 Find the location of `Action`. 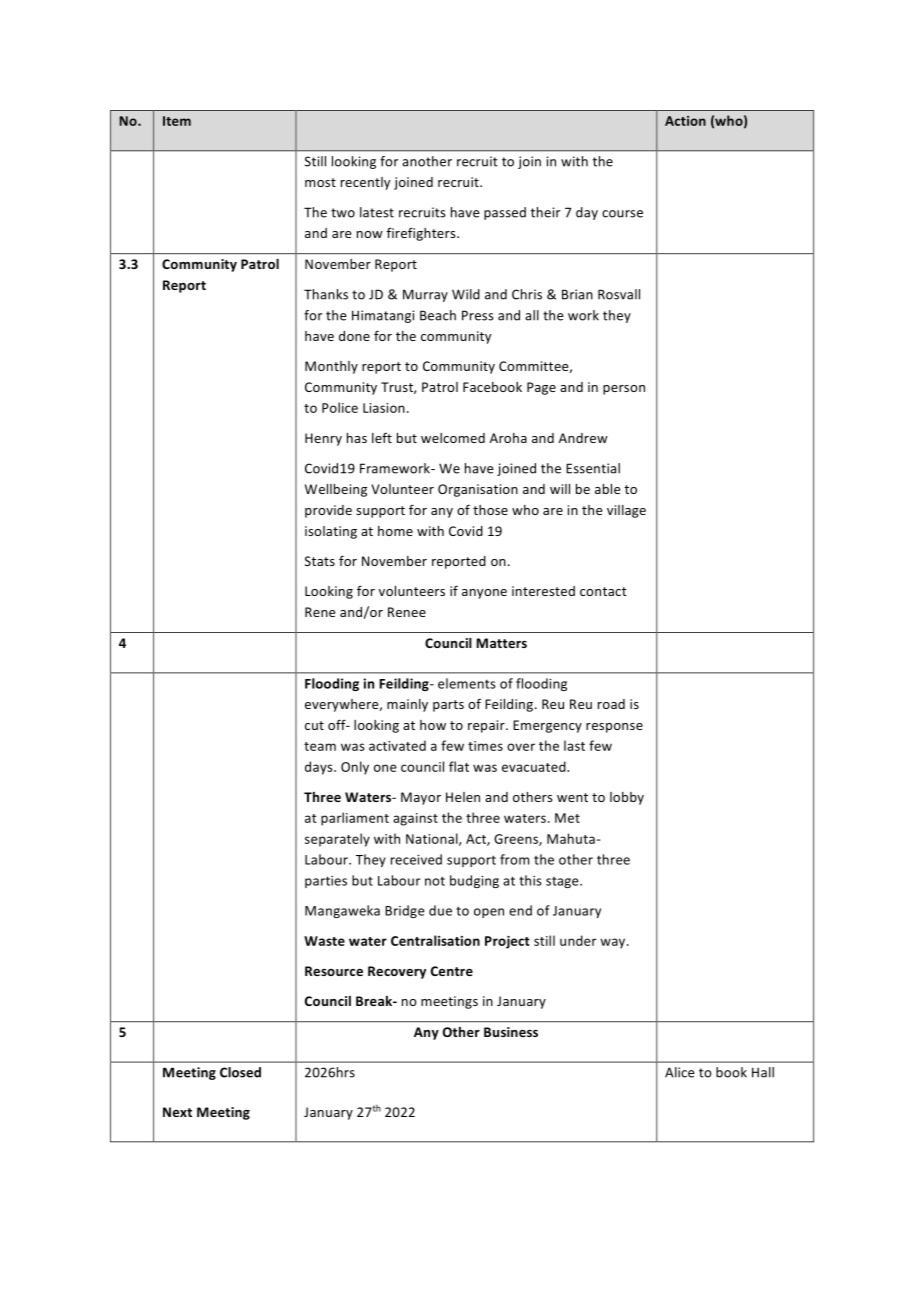

Action is located at coordinates (685, 121).
